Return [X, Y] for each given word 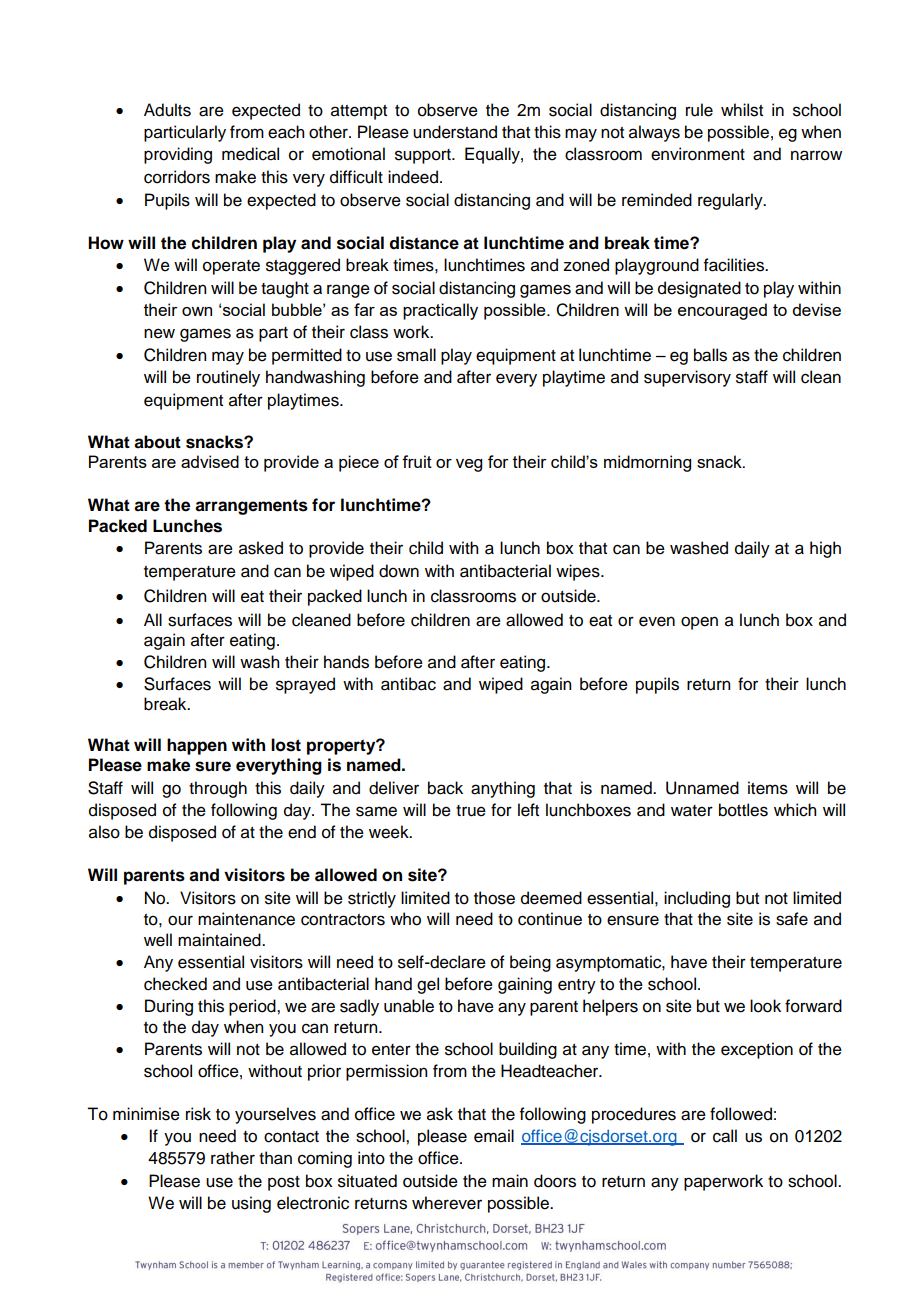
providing [178, 155]
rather [233, 1158]
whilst [742, 110]
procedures [634, 1115]
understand [455, 132]
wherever [447, 1203]
